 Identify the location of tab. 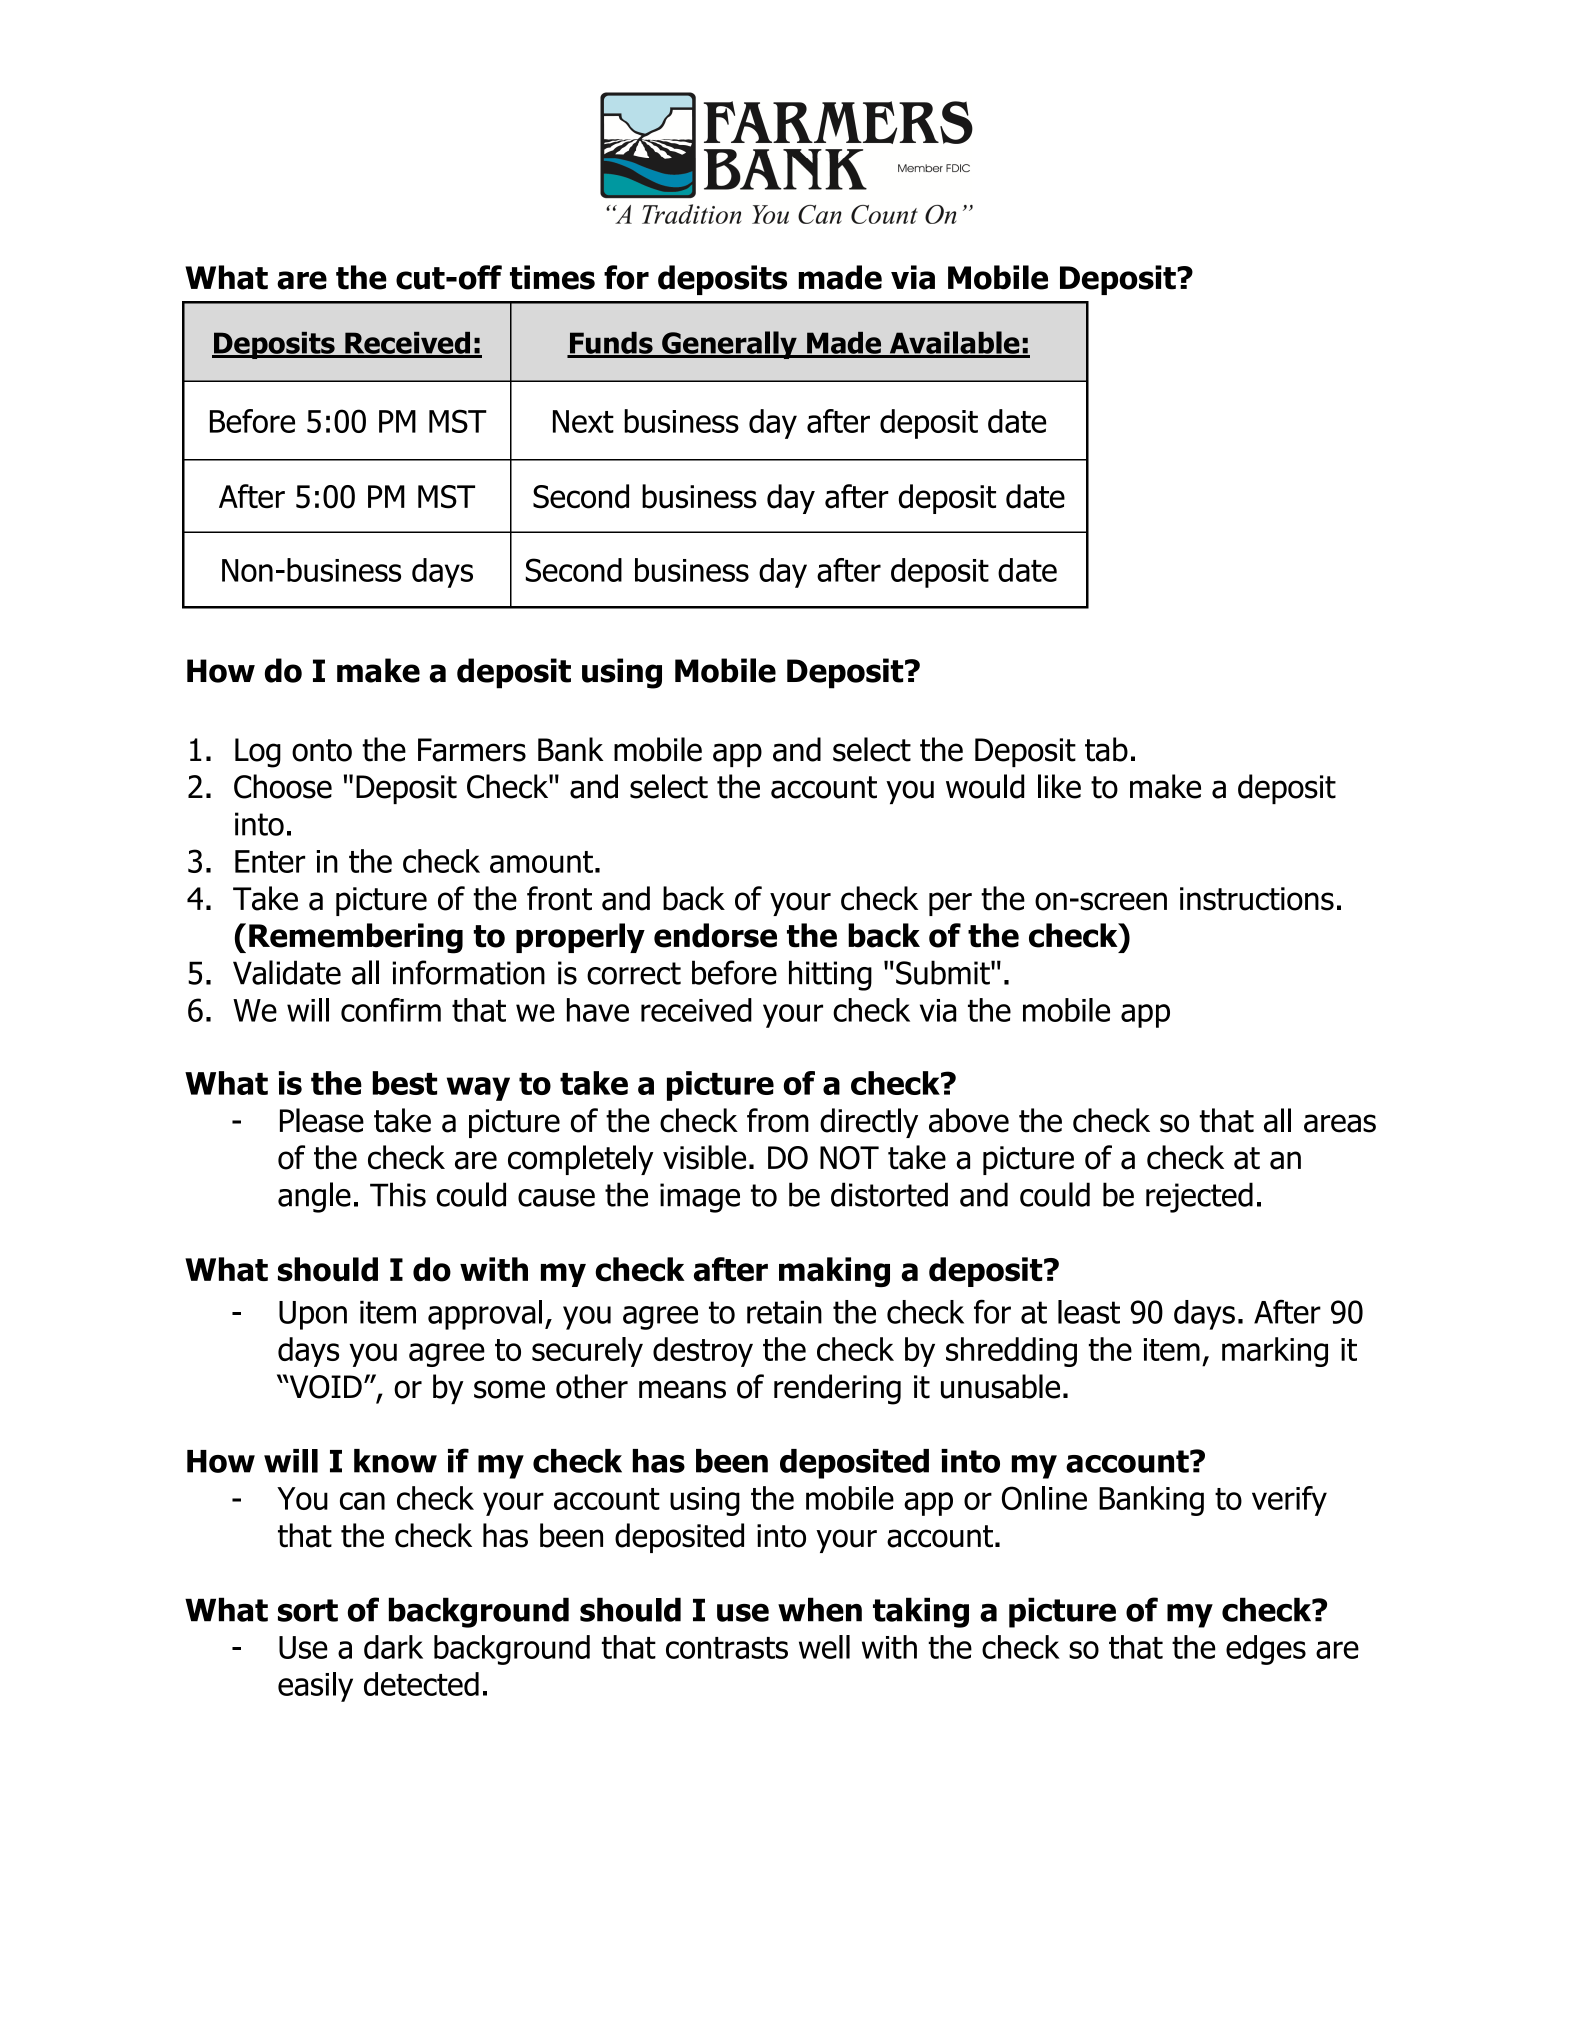
(1106, 749).
